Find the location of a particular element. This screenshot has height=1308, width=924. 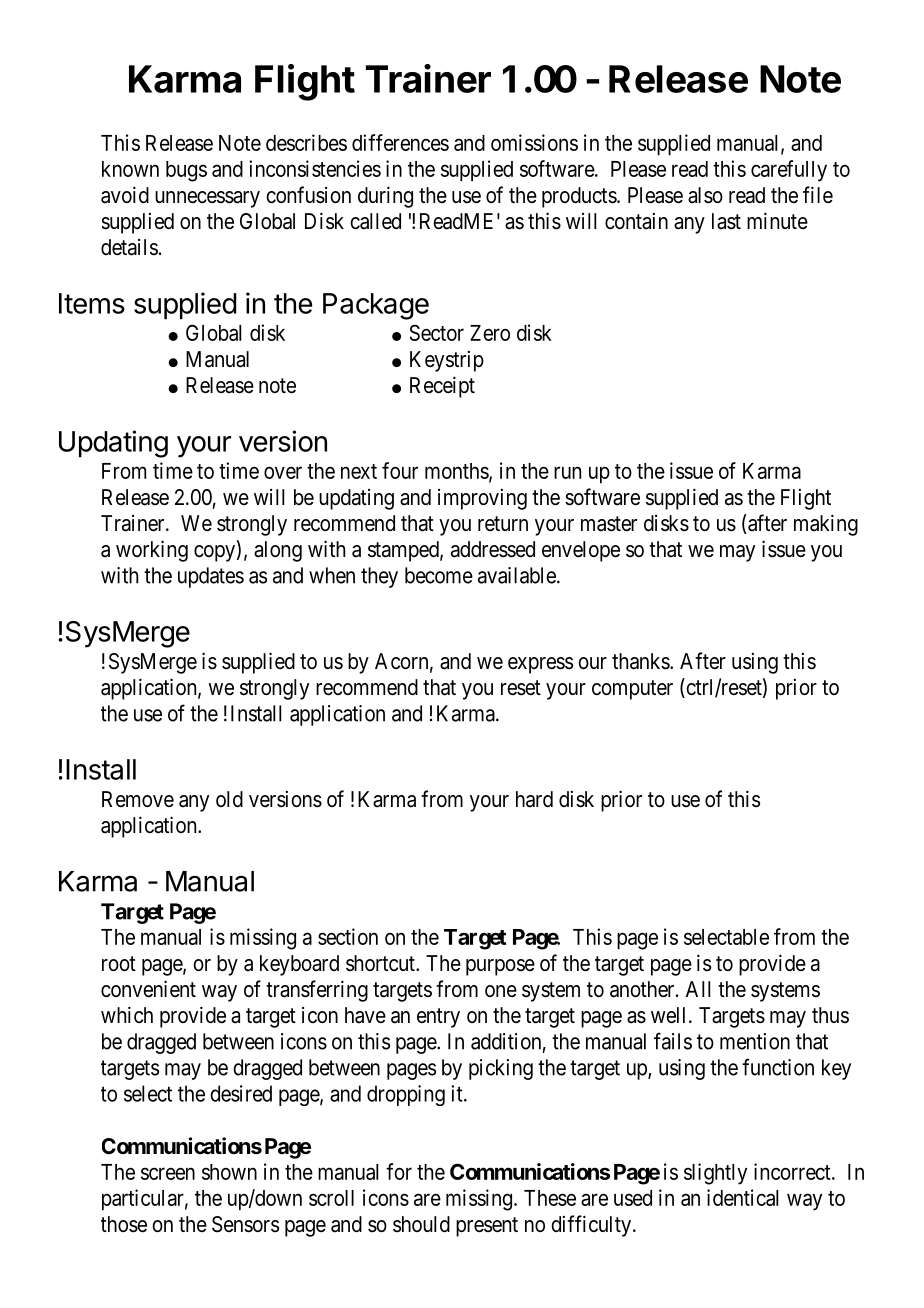

also is located at coordinates (705, 195).
